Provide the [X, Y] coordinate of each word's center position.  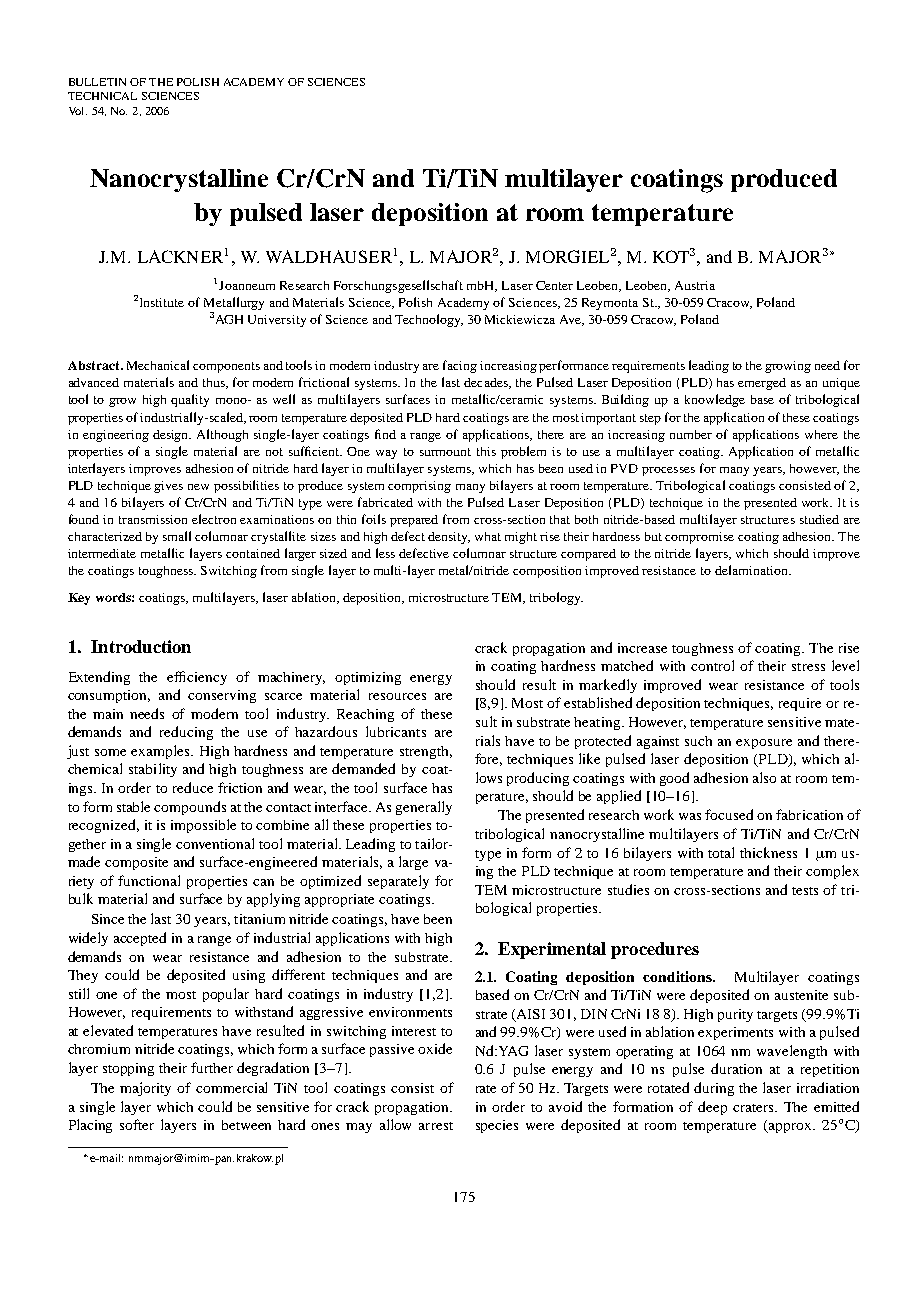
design [172, 436]
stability [153, 770]
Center [554, 285]
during [714, 1089]
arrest [436, 1126]
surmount [445, 452]
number [691, 434]
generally [424, 808]
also [764, 777]
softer [137, 1124]
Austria [695, 285]
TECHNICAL [102, 96]
